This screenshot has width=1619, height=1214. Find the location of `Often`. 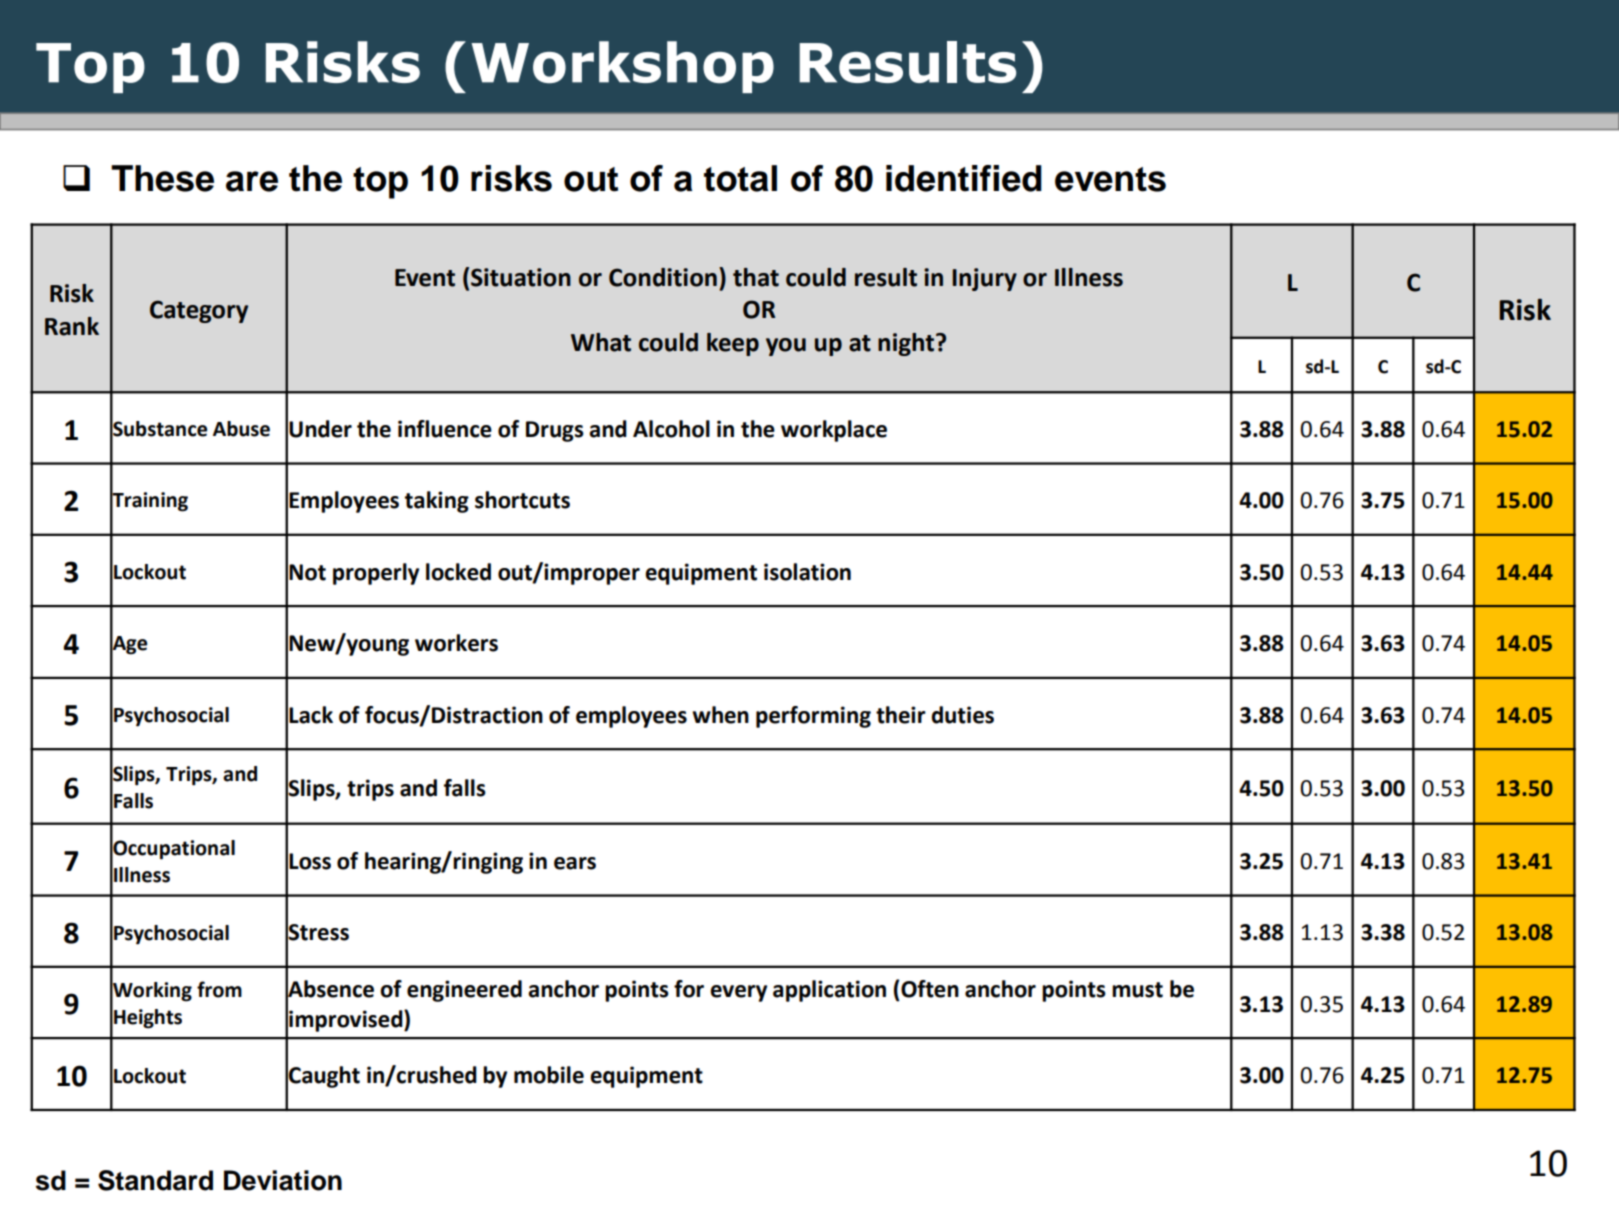

Often is located at coordinates (930, 989).
